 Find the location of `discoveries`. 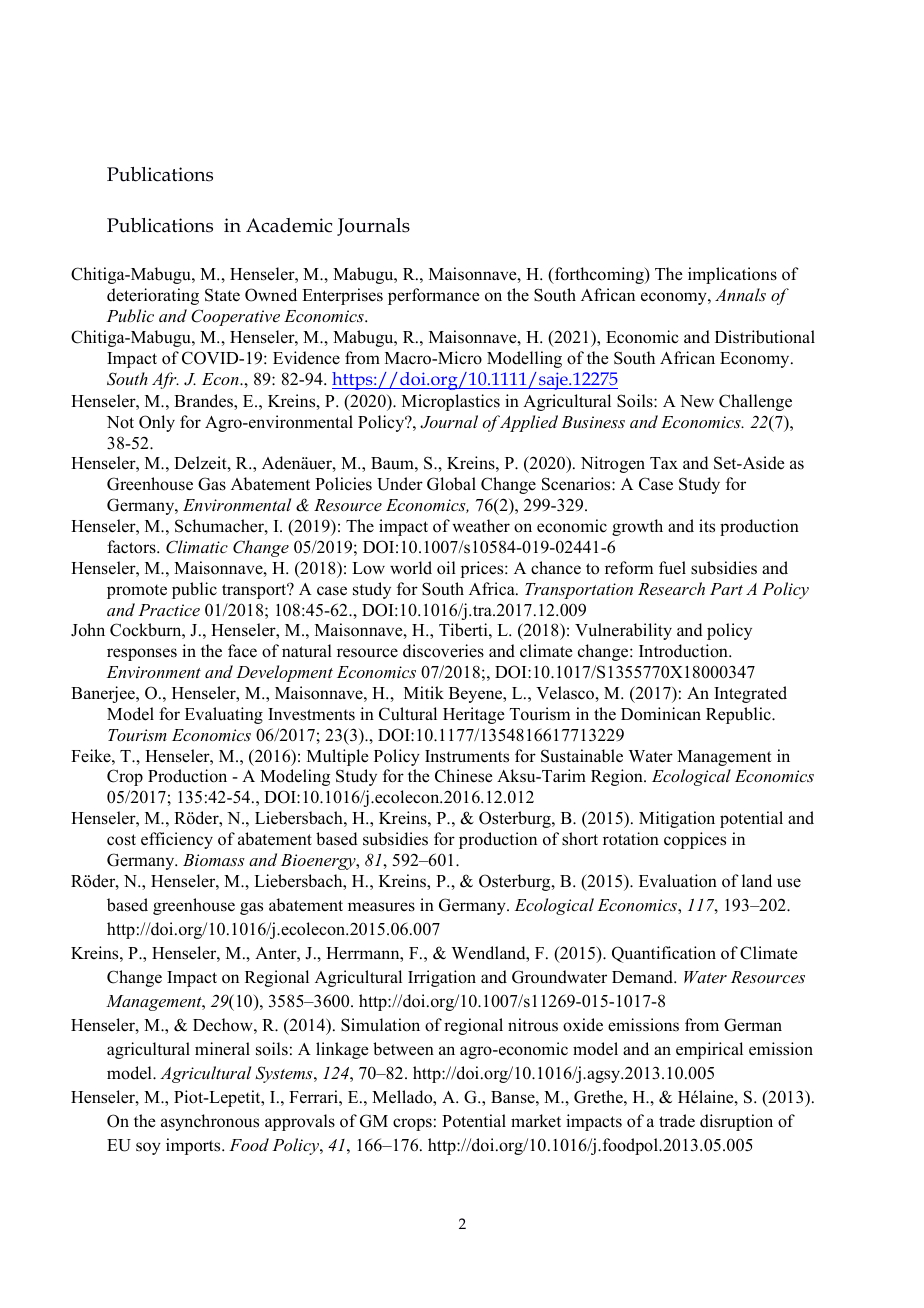

discoveries is located at coordinates (443, 651).
